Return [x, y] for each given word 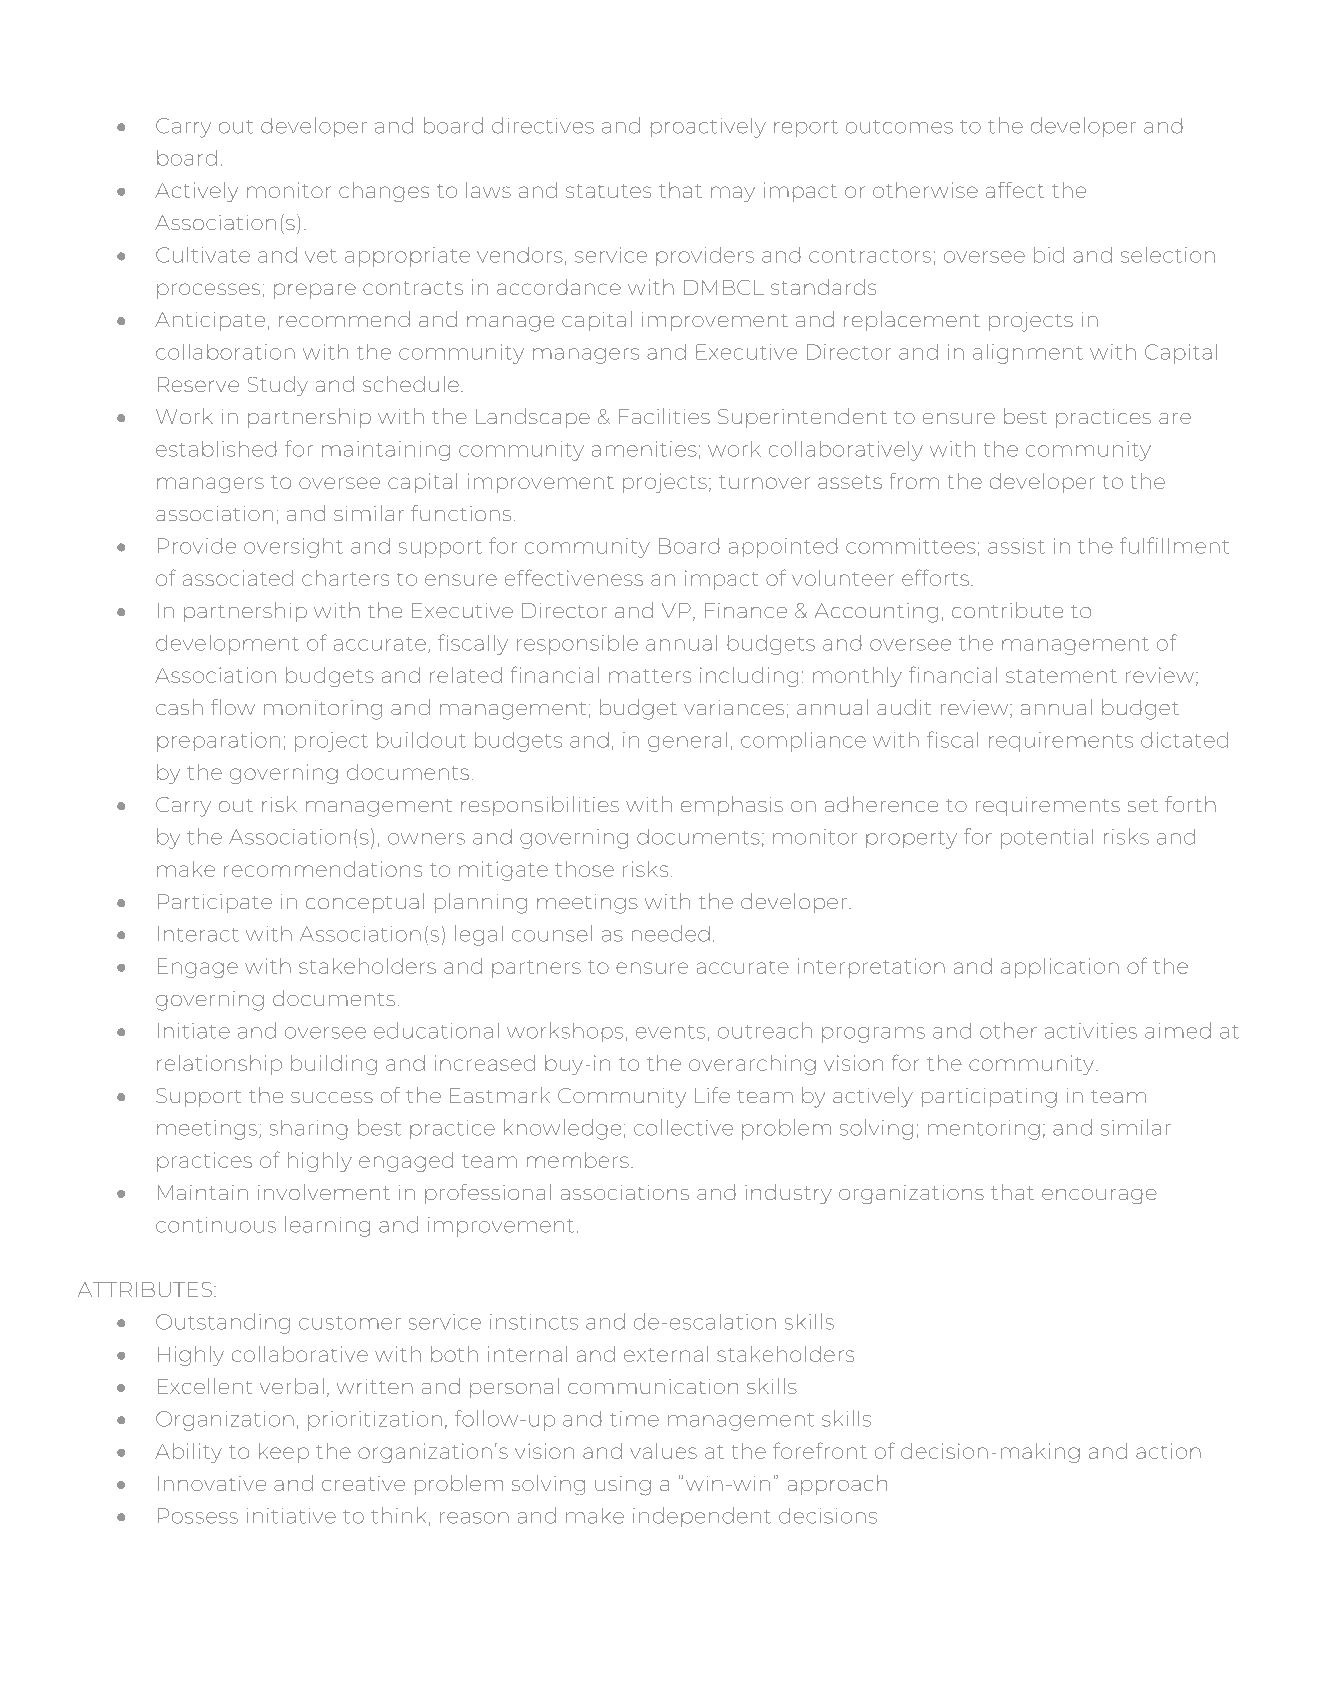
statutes [609, 191]
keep [284, 1453]
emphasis [732, 806]
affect [1015, 190]
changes [384, 192]
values [663, 1451]
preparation [218, 742]
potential [1047, 839]
